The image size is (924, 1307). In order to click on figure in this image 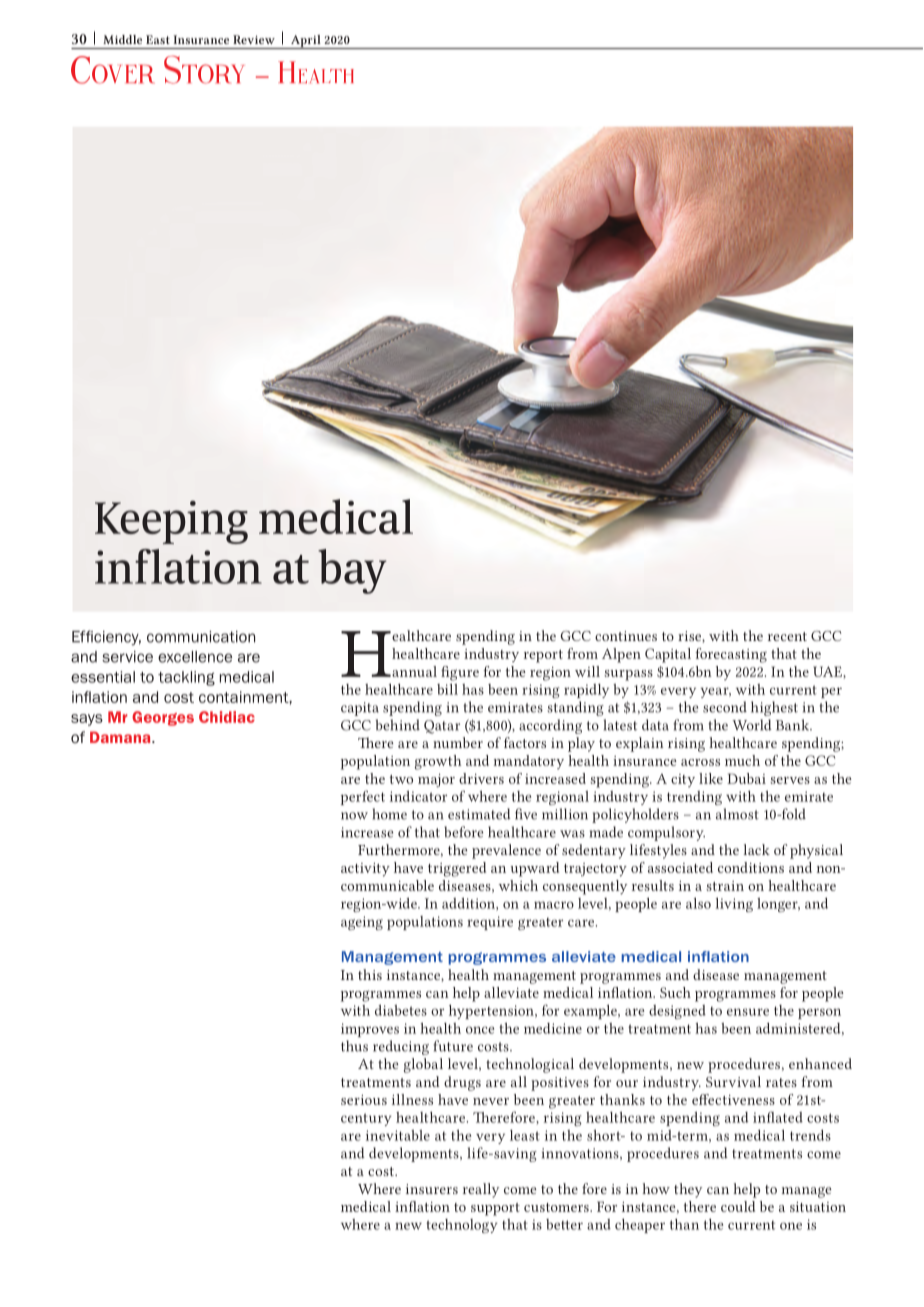, I will do `click(460, 673)`.
